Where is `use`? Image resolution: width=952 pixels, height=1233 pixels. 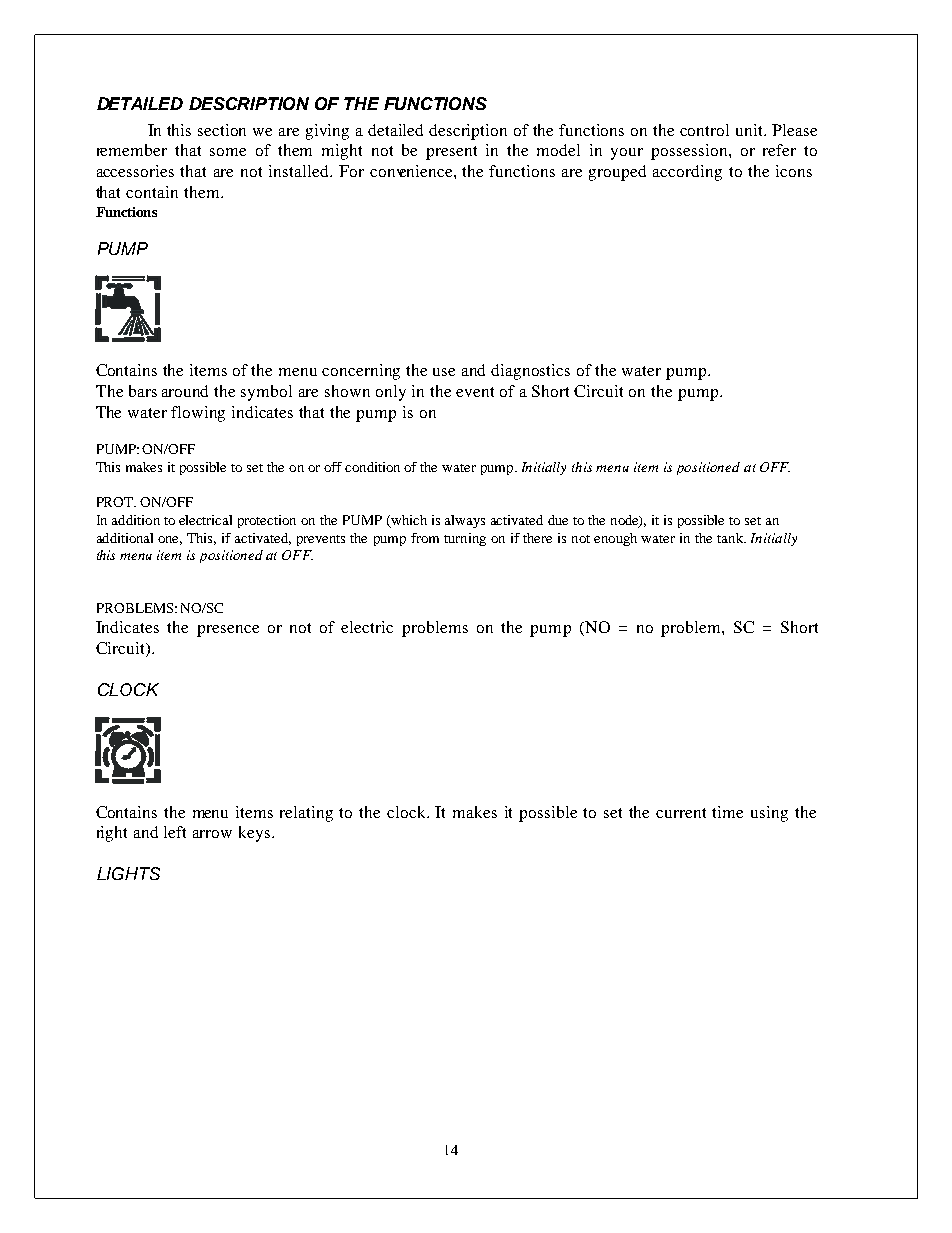 use is located at coordinates (444, 372).
